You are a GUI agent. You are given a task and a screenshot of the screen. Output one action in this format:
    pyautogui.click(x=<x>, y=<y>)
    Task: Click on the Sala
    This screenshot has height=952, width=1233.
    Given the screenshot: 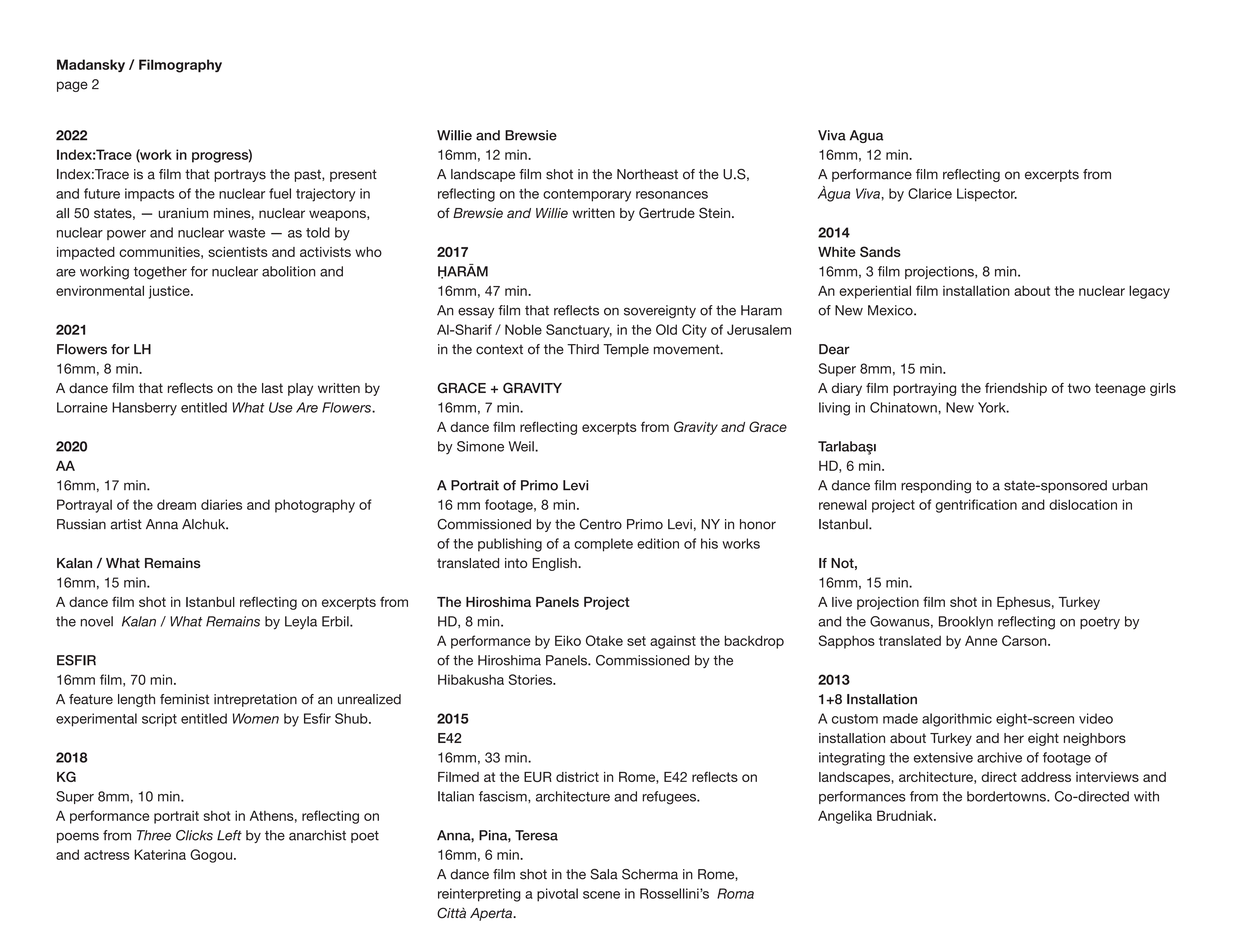 What is the action you would take?
    pyautogui.click(x=604, y=874)
